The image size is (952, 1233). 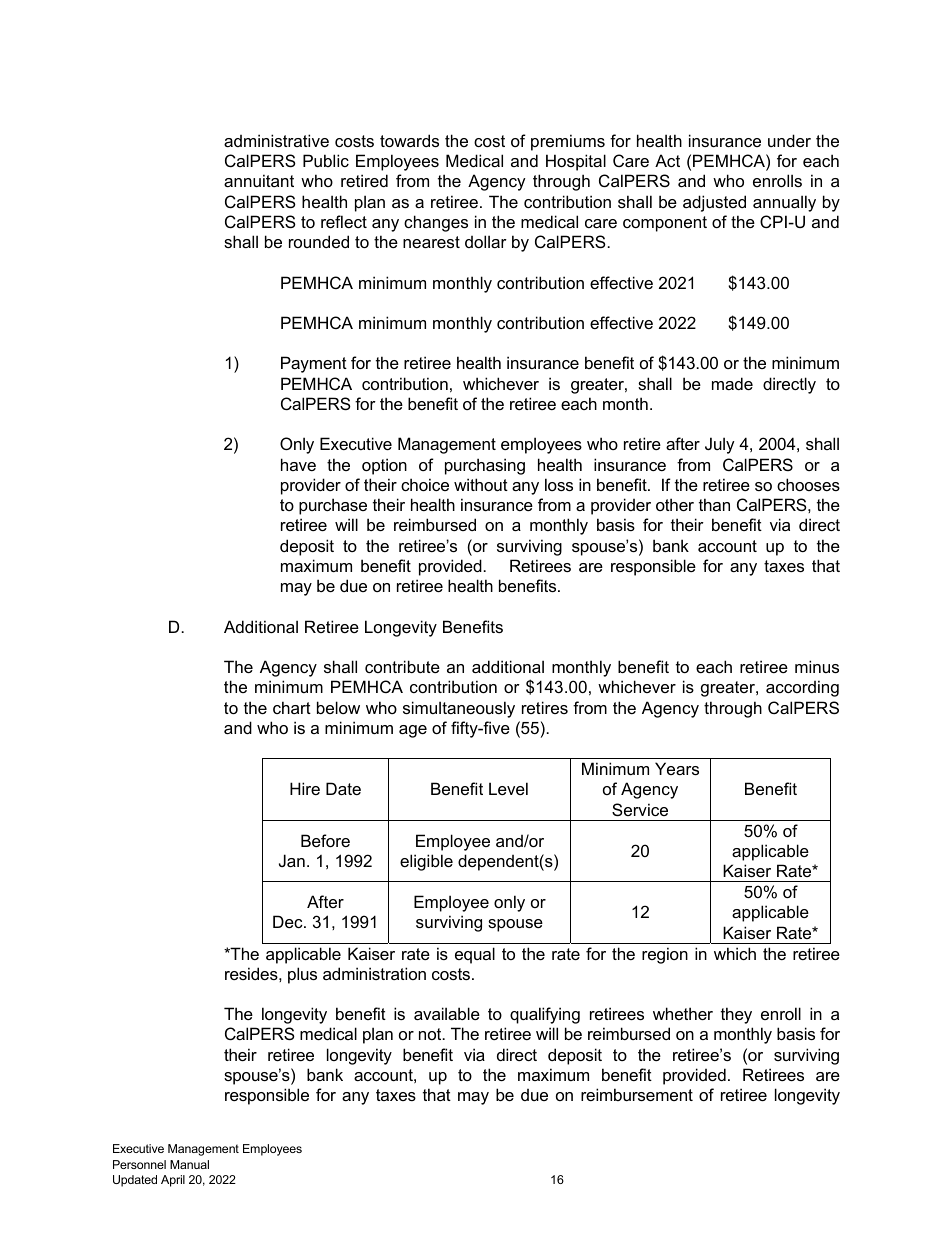 What do you see at coordinates (292, 860) in the page?
I see `Jan` at bounding box center [292, 860].
